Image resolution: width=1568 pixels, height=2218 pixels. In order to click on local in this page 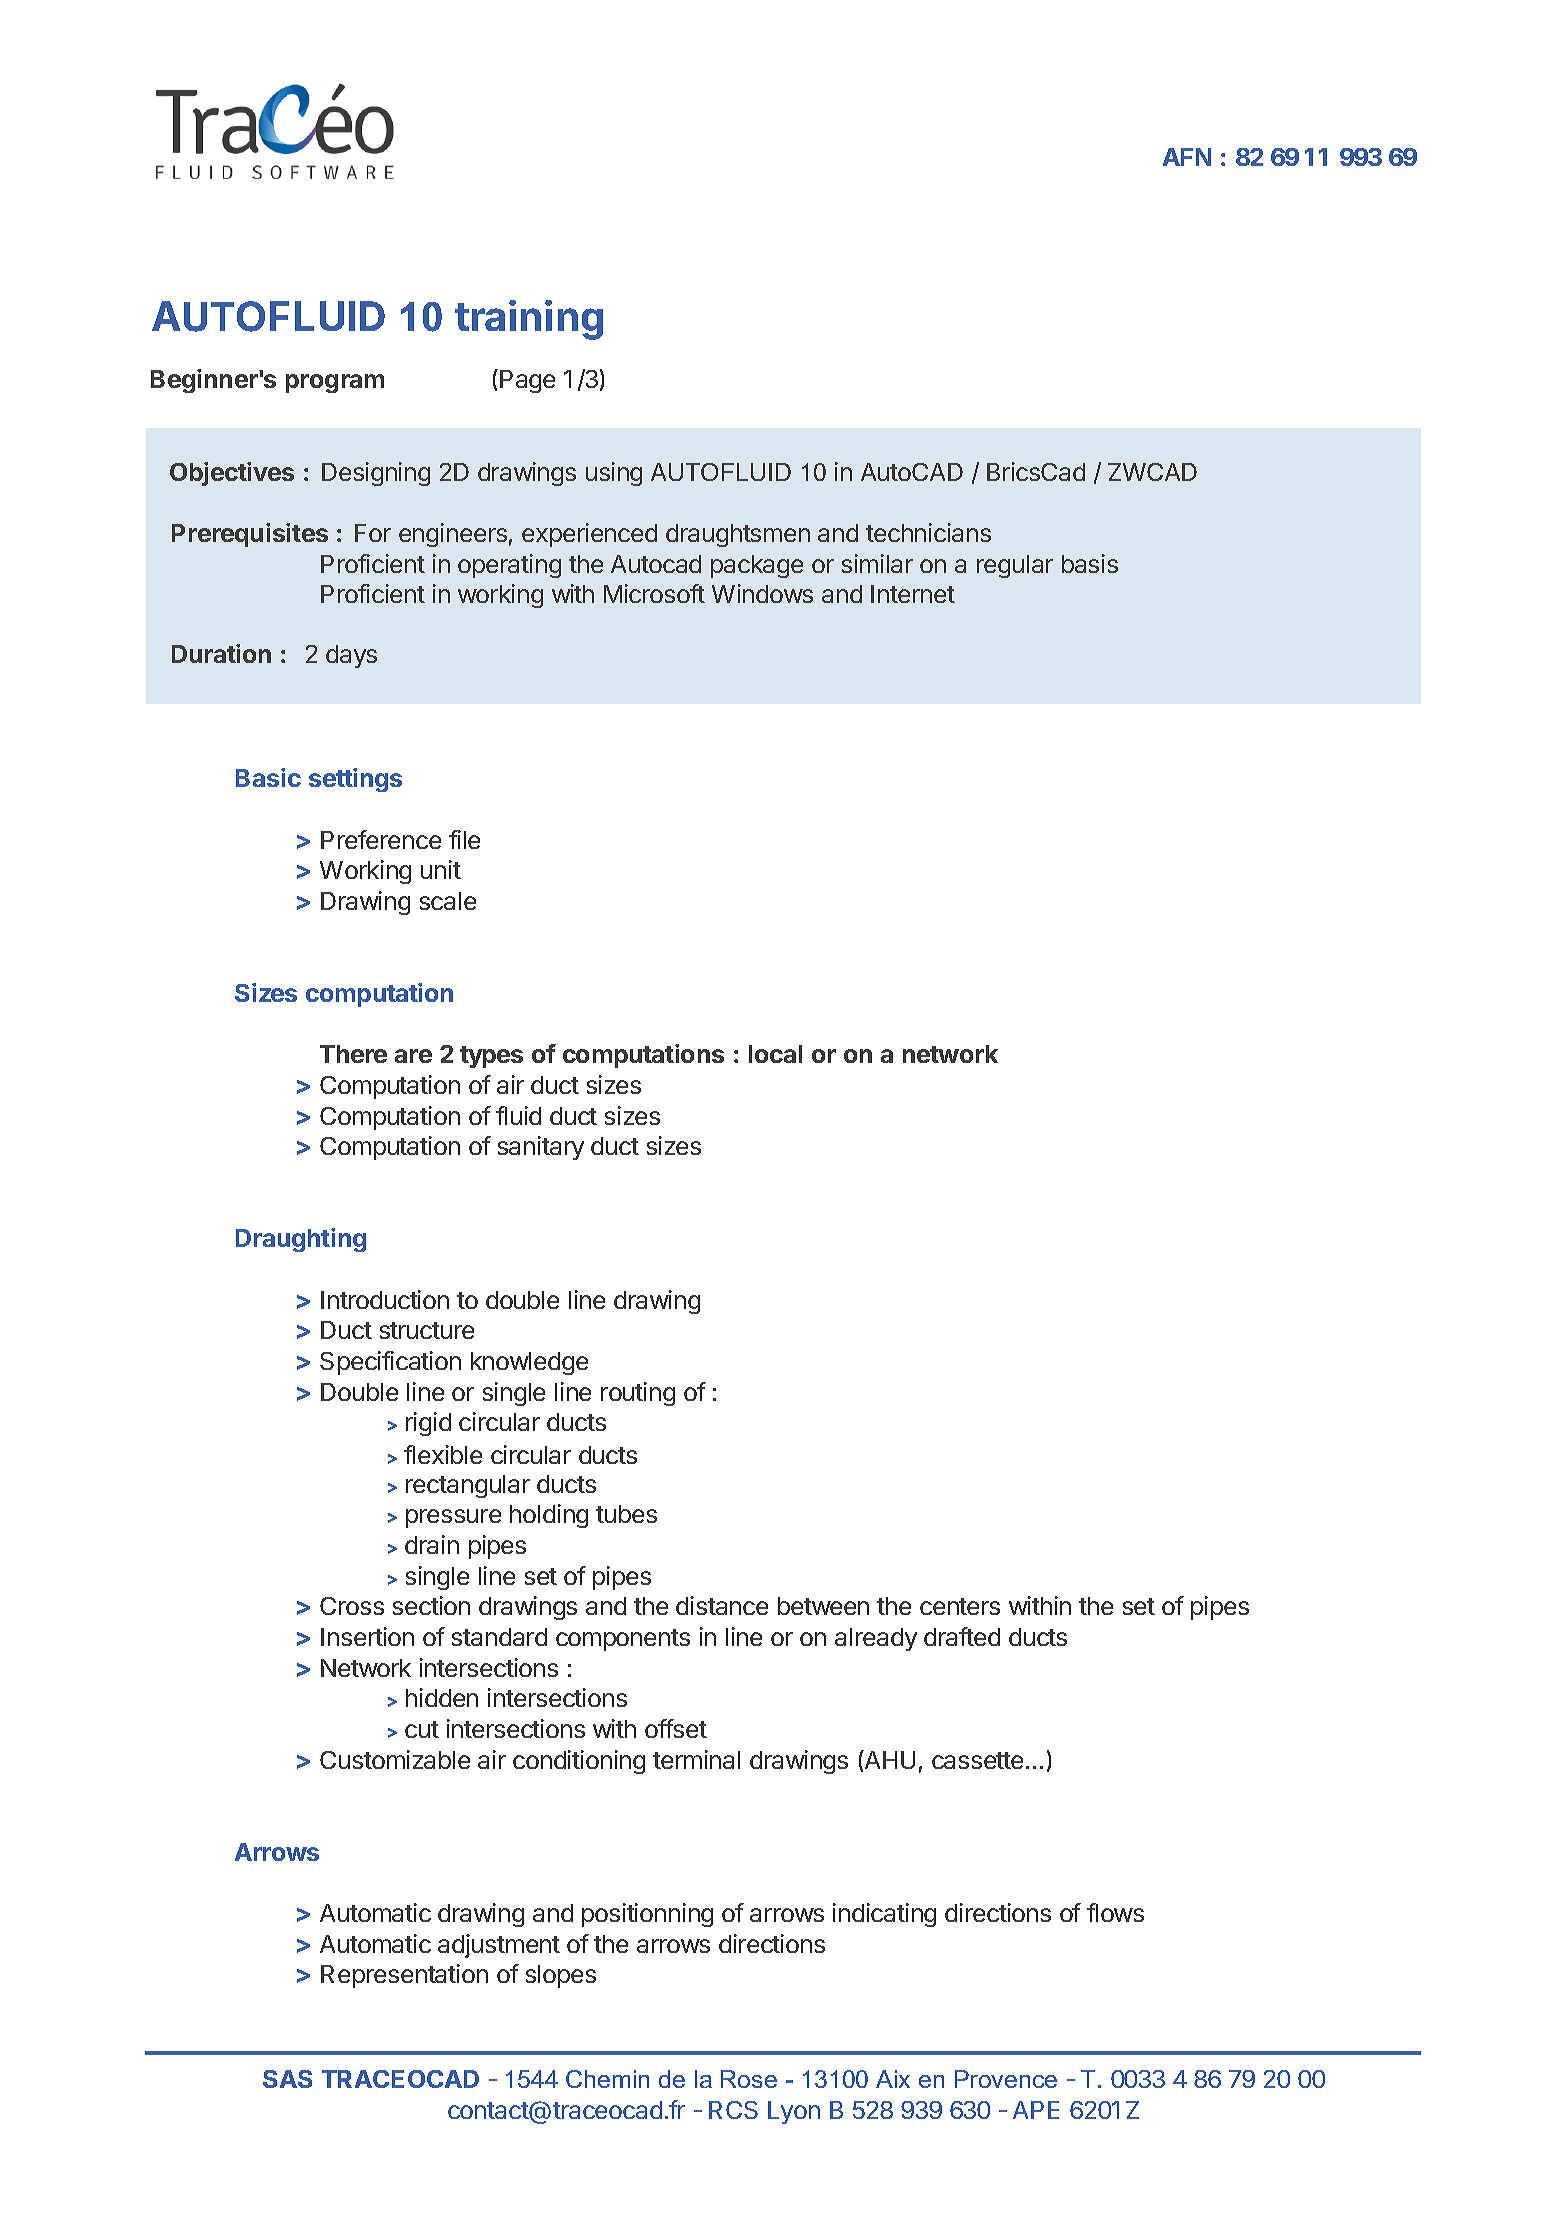, I will do `click(775, 1054)`.
